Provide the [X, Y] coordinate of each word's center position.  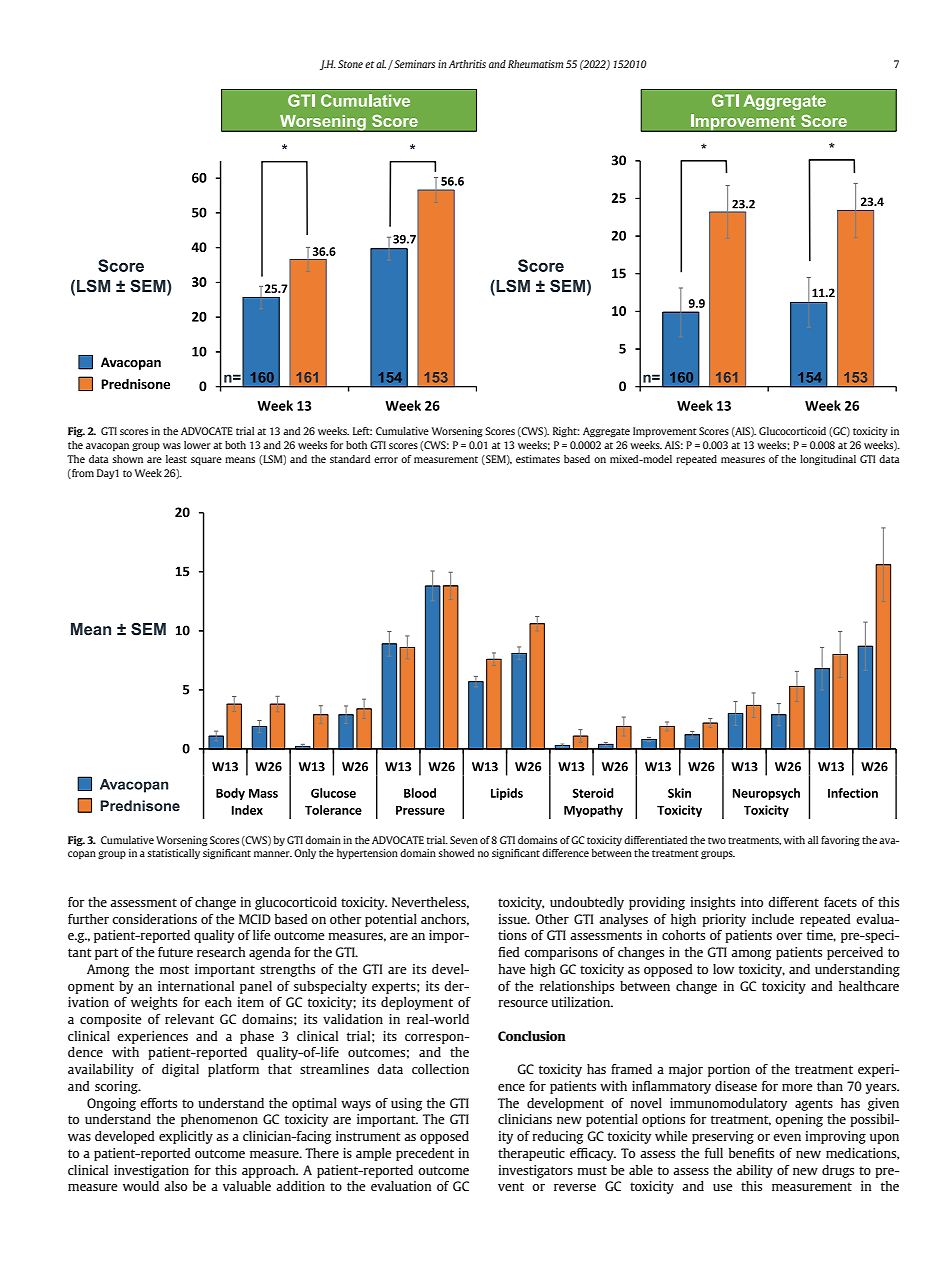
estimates [538, 459]
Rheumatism [535, 64]
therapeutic [531, 1154]
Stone [350, 64]
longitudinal [828, 460]
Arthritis [467, 64]
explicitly [186, 1137]
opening [799, 1120]
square [206, 461]
